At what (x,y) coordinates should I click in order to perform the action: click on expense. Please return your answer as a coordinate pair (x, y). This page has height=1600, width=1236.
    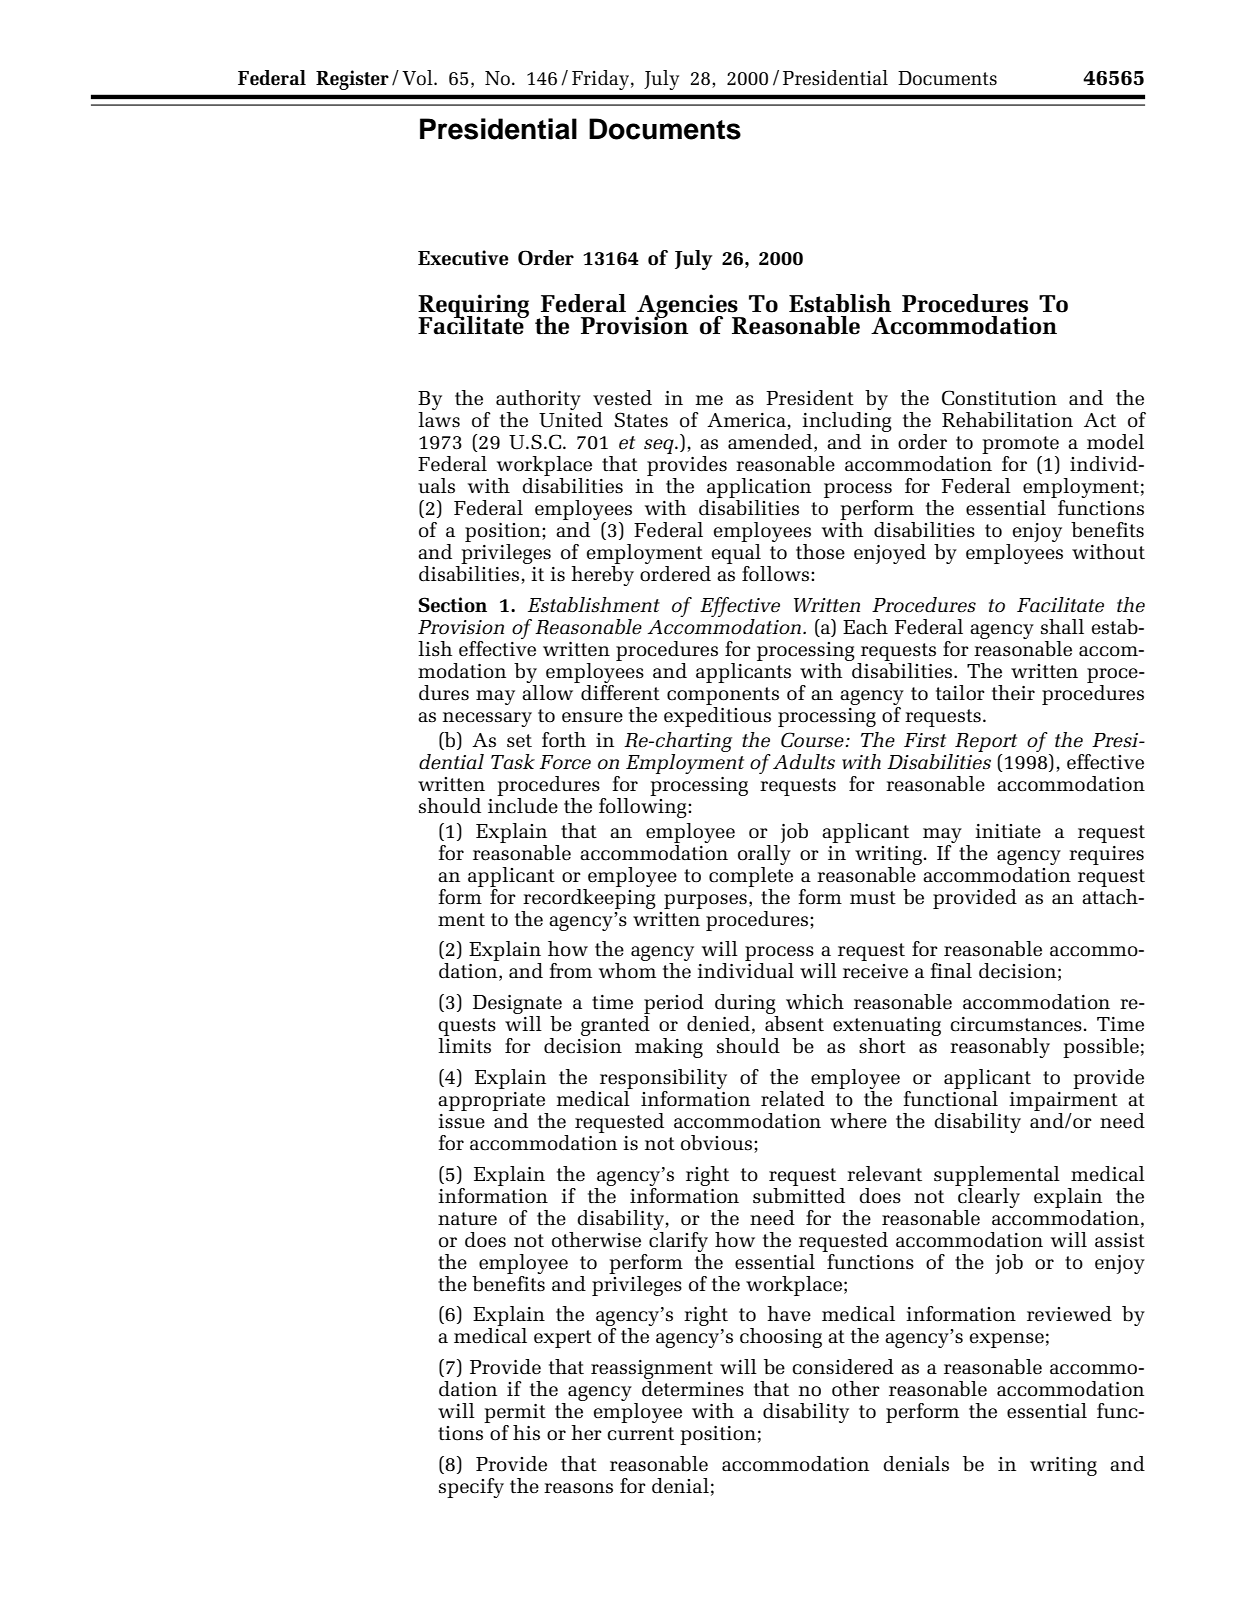
    Looking at the image, I should click on (1007, 1340).
